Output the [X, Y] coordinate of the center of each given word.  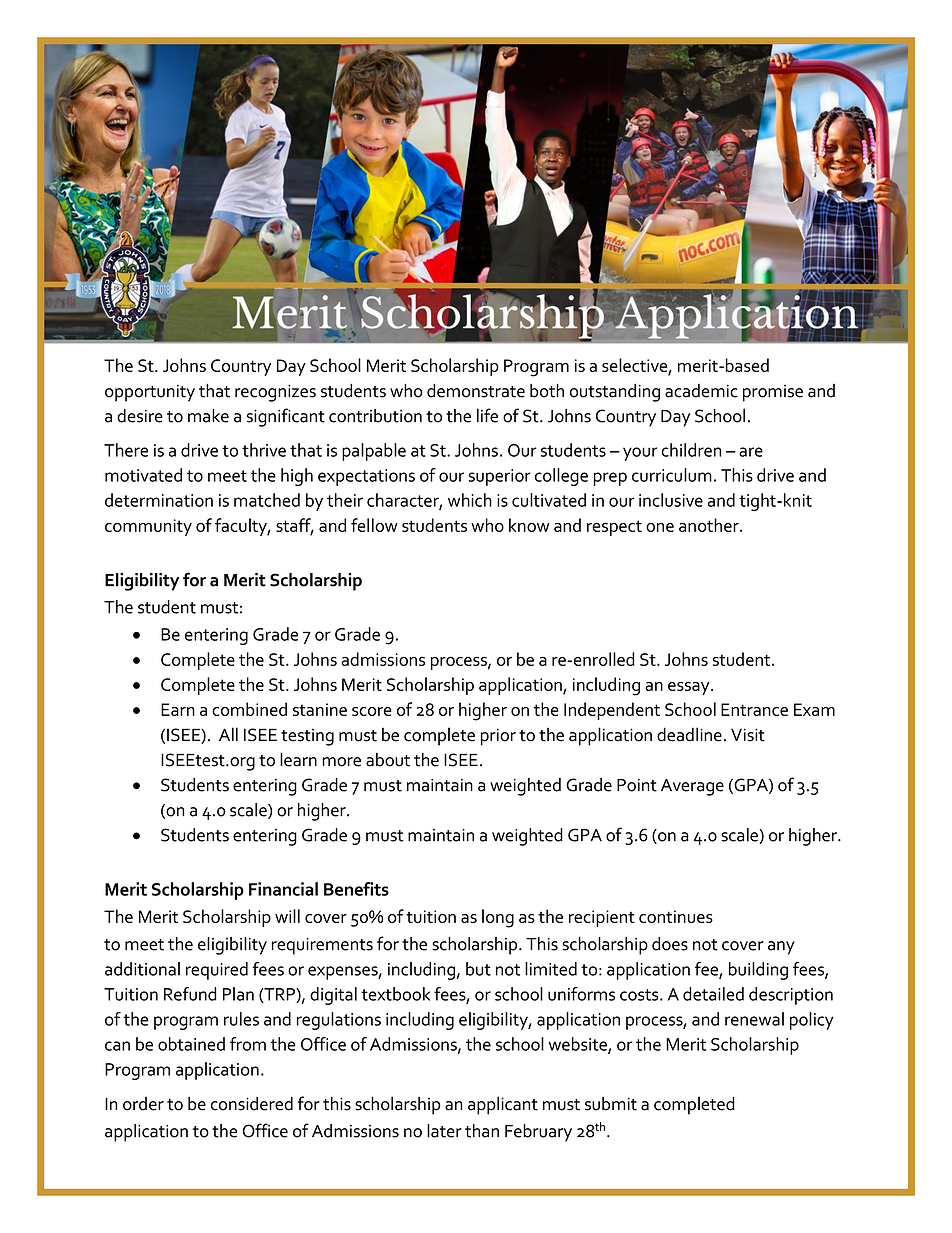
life [487, 415]
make [208, 416]
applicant [503, 1105]
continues [676, 916]
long [498, 918]
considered [252, 1103]
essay [690, 688]
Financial [283, 889]
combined [249, 709]
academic [701, 391]
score [372, 711]
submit [611, 1104]
